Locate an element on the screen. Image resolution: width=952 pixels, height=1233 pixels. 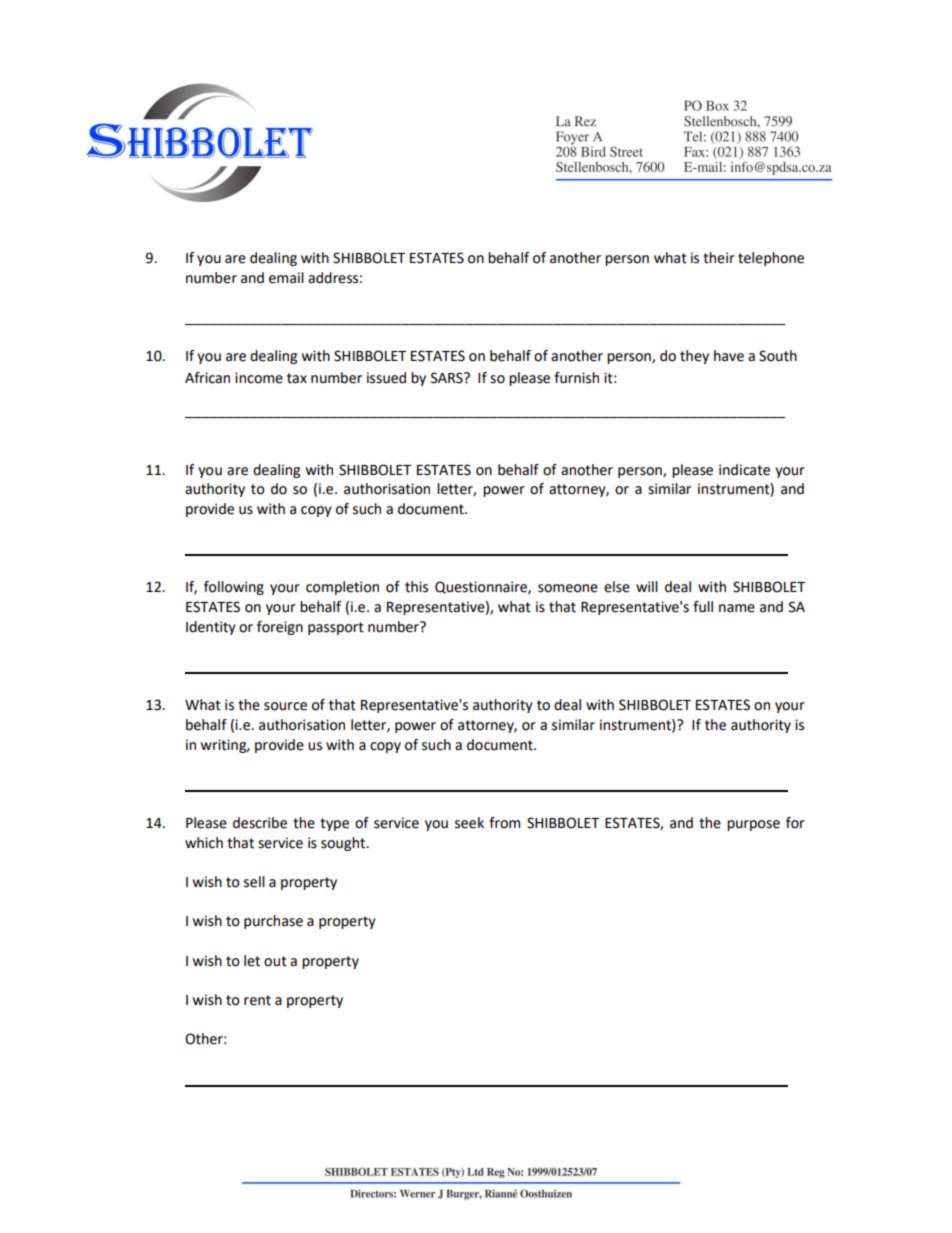
purpose is located at coordinates (753, 825).
